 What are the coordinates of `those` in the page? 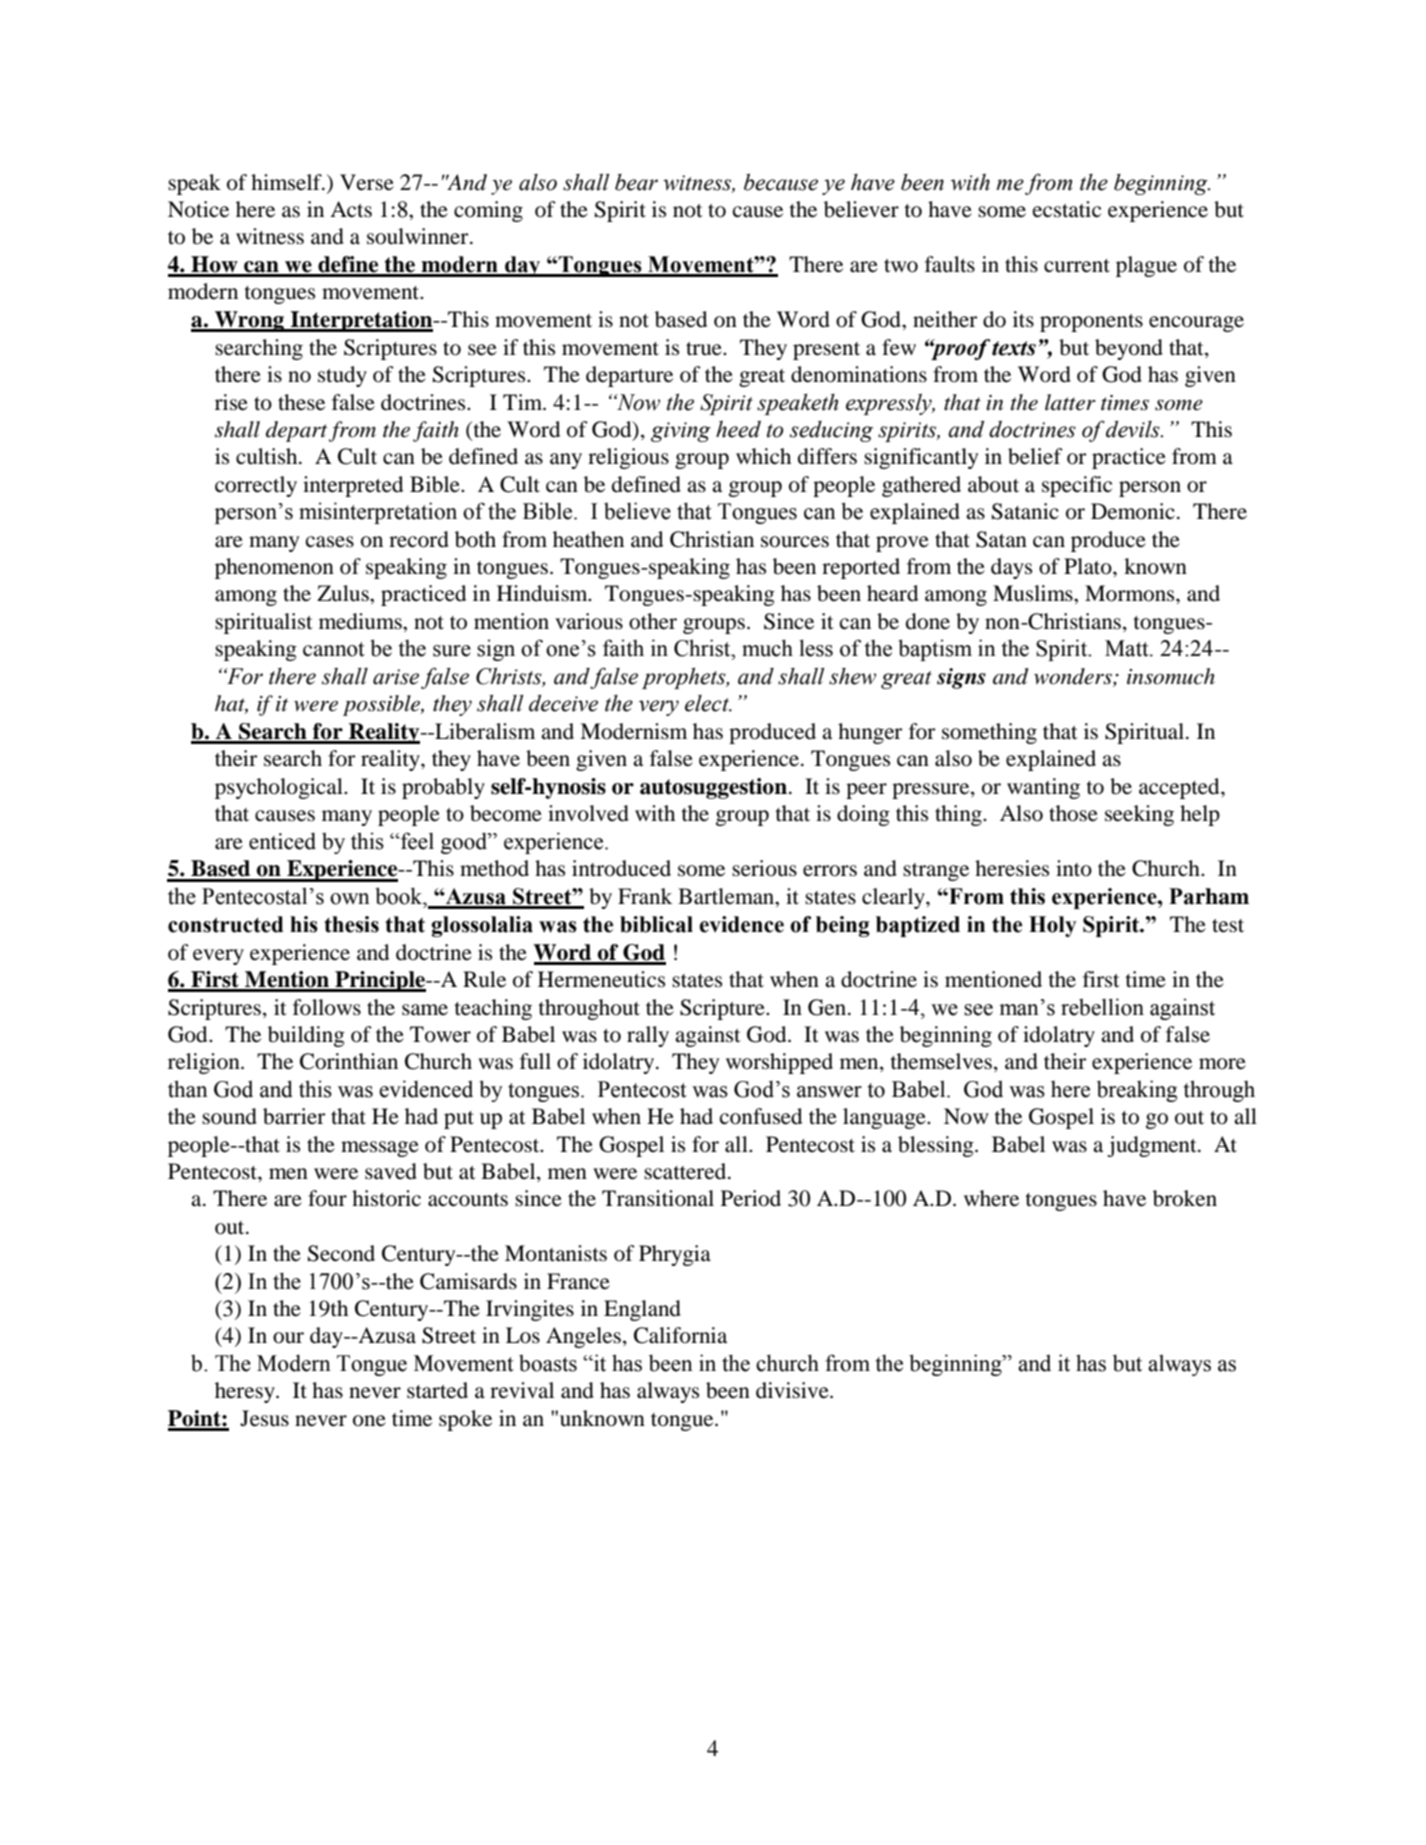 It's located at (1073, 813).
